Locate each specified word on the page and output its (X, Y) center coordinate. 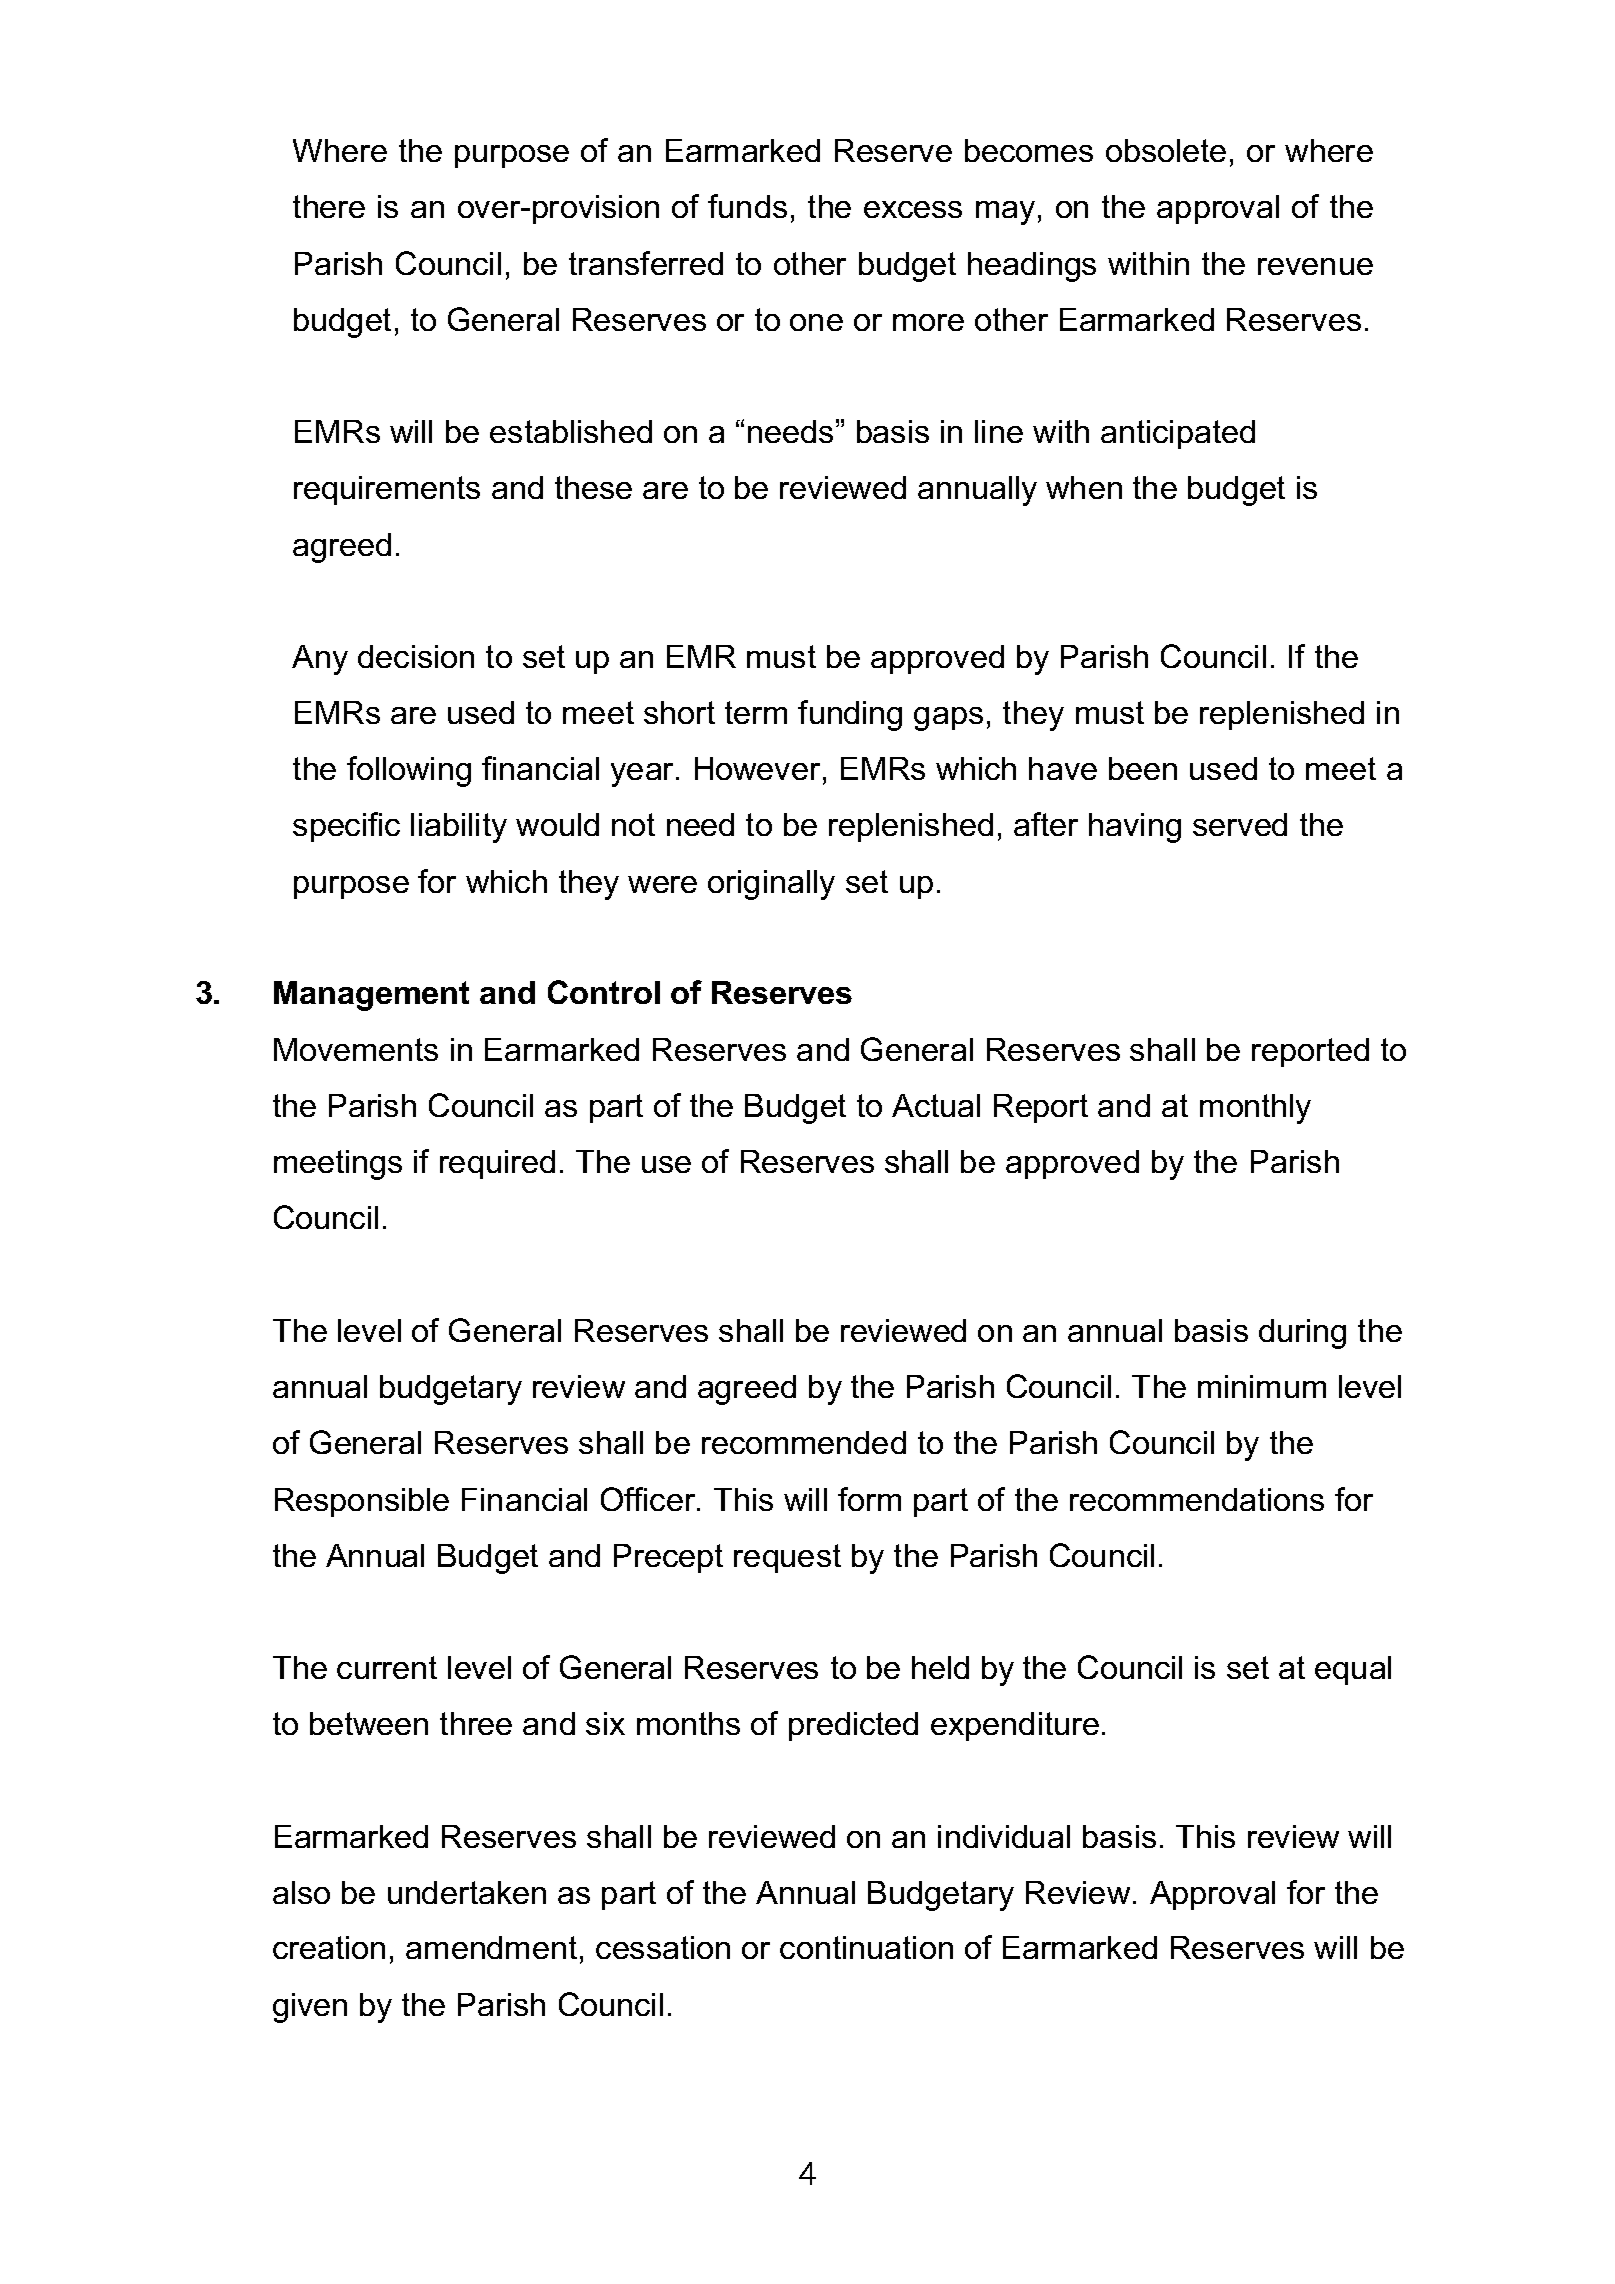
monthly (1255, 1109)
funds (747, 206)
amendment (491, 1947)
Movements (356, 1049)
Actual (936, 1105)
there (329, 206)
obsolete (1166, 150)
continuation (866, 1947)
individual (1004, 1836)
